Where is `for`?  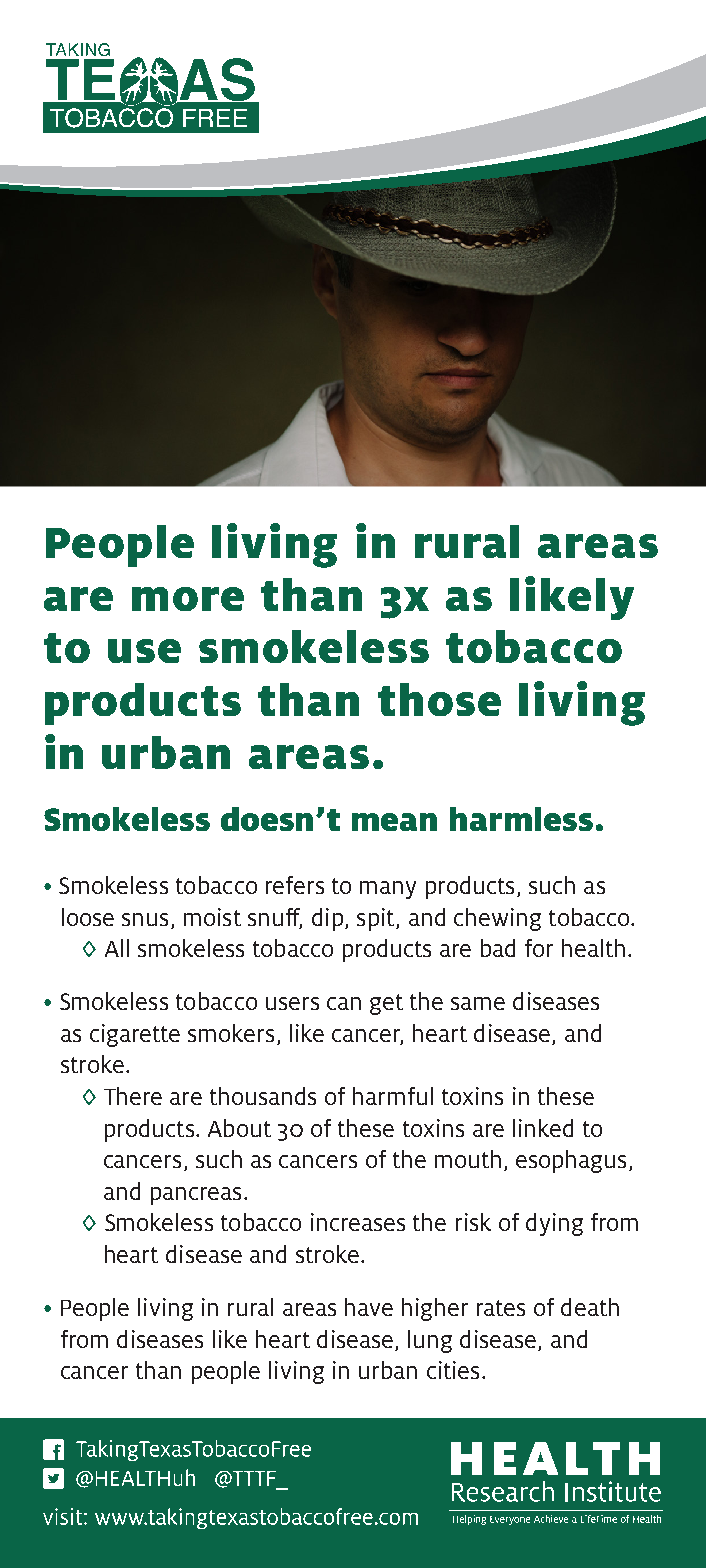
for is located at coordinates (539, 948).
